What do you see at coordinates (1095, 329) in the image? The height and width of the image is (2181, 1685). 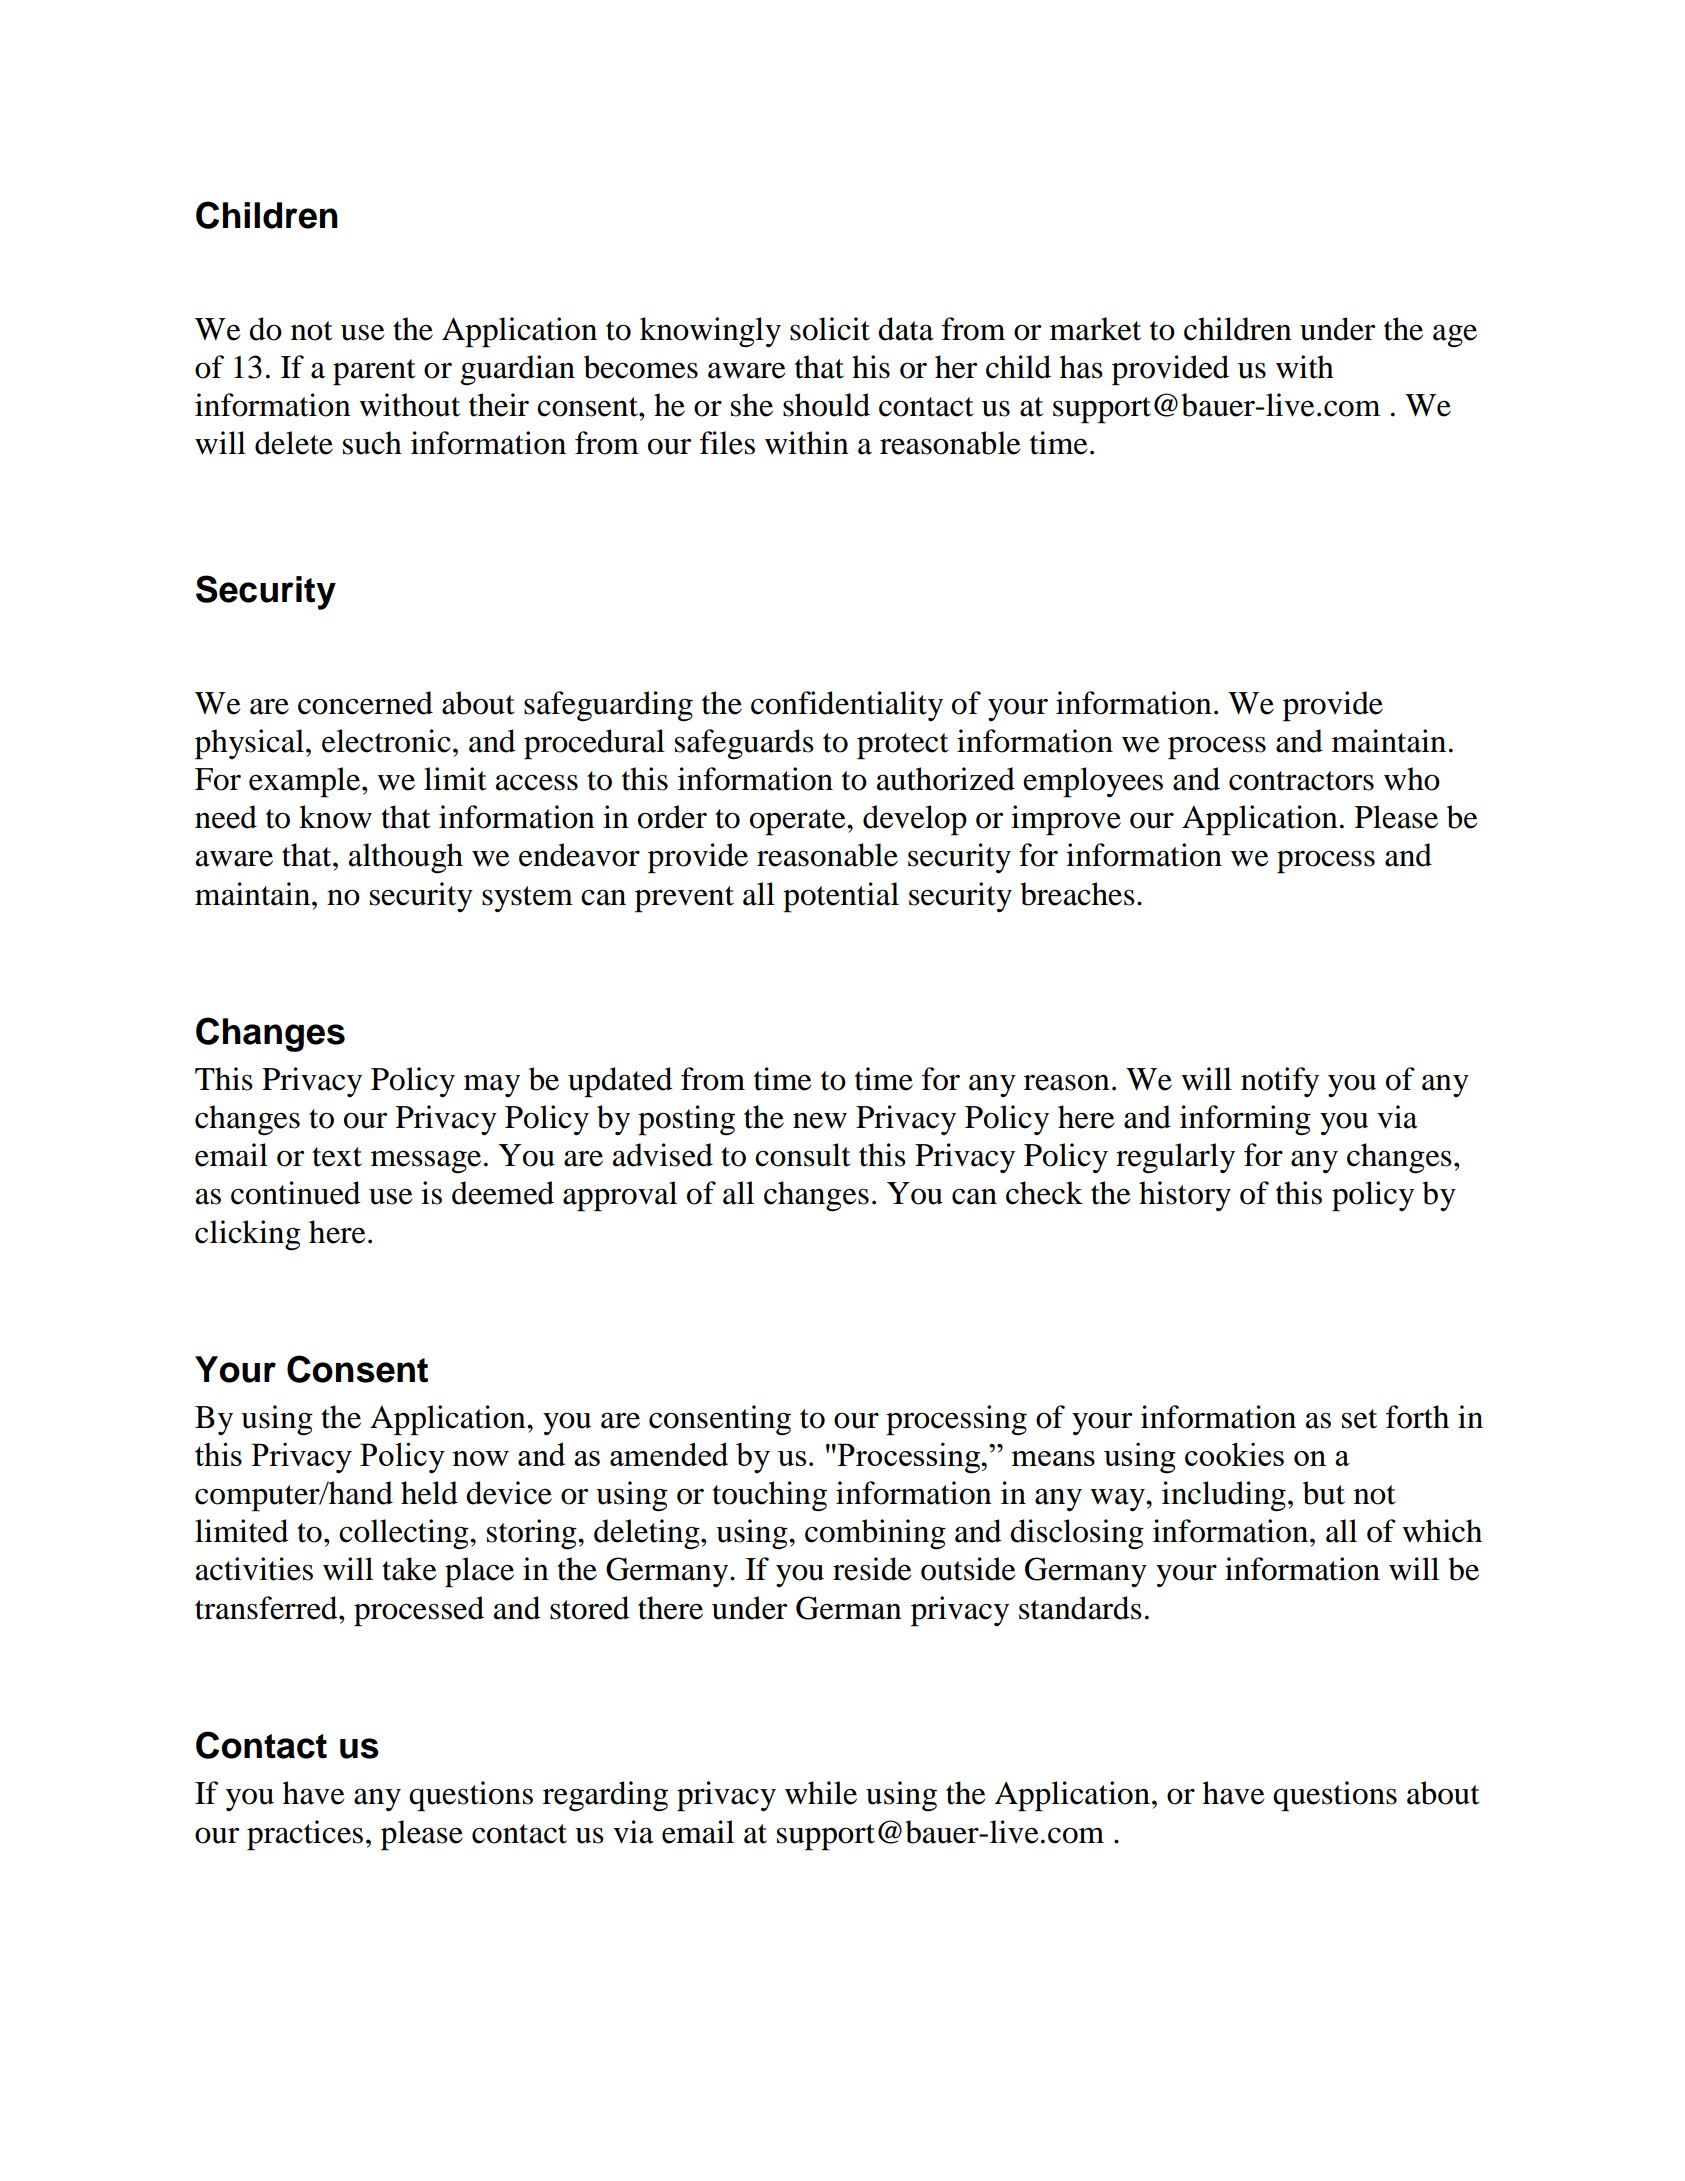 I see `market` at bounding box center [1095, 329].
